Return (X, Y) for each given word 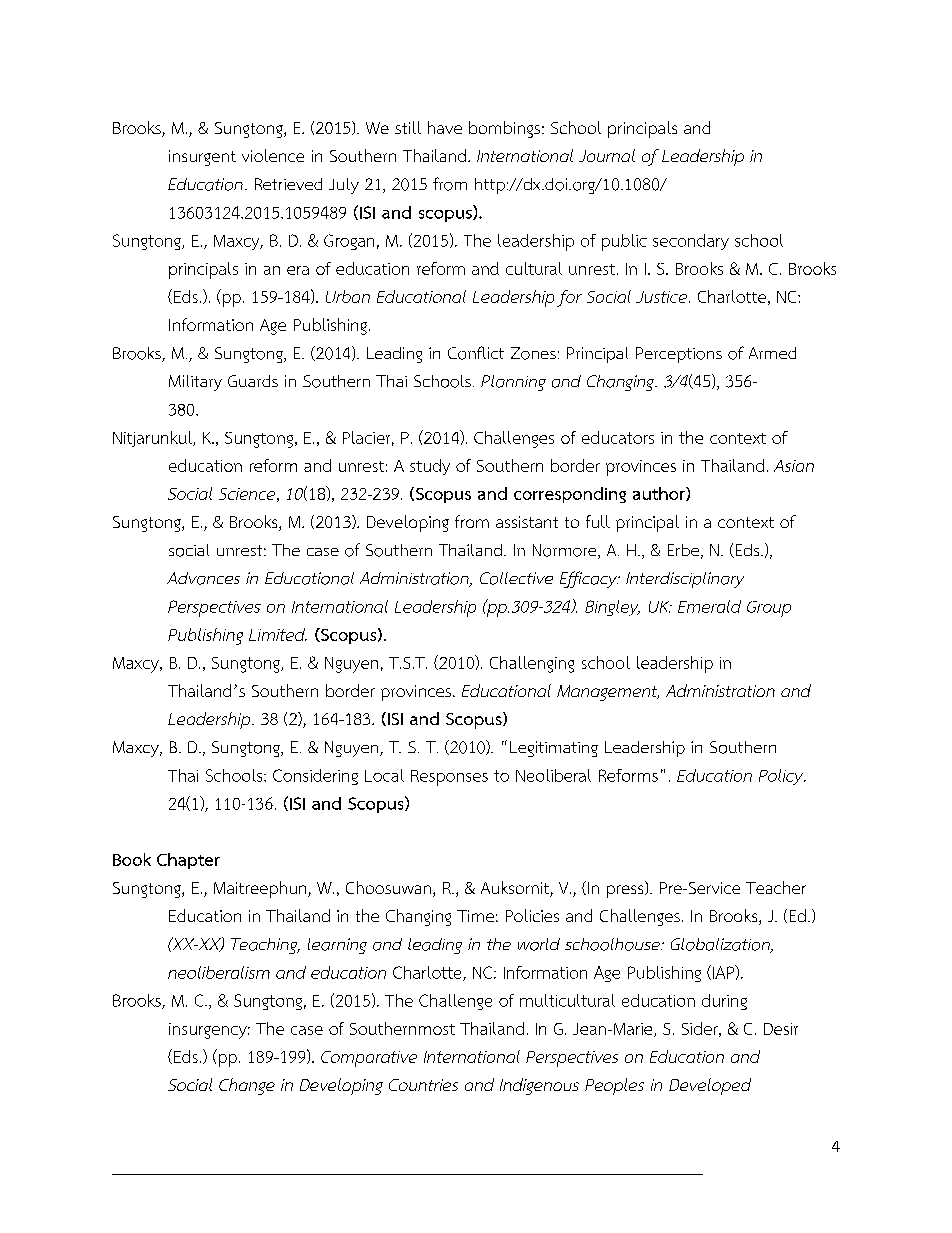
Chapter (188, 861)
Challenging (532, 664)
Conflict (476, 353)
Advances (203, 578)
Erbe (683, 550)
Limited (278, 634)
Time (475, 916)
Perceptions (679, 355)
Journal (607, 155)
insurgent (202, 158)
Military (195, 383)
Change (247, 1086)
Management (608, 693)
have (445, 127)
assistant (527, 522)
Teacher (776, 887)
